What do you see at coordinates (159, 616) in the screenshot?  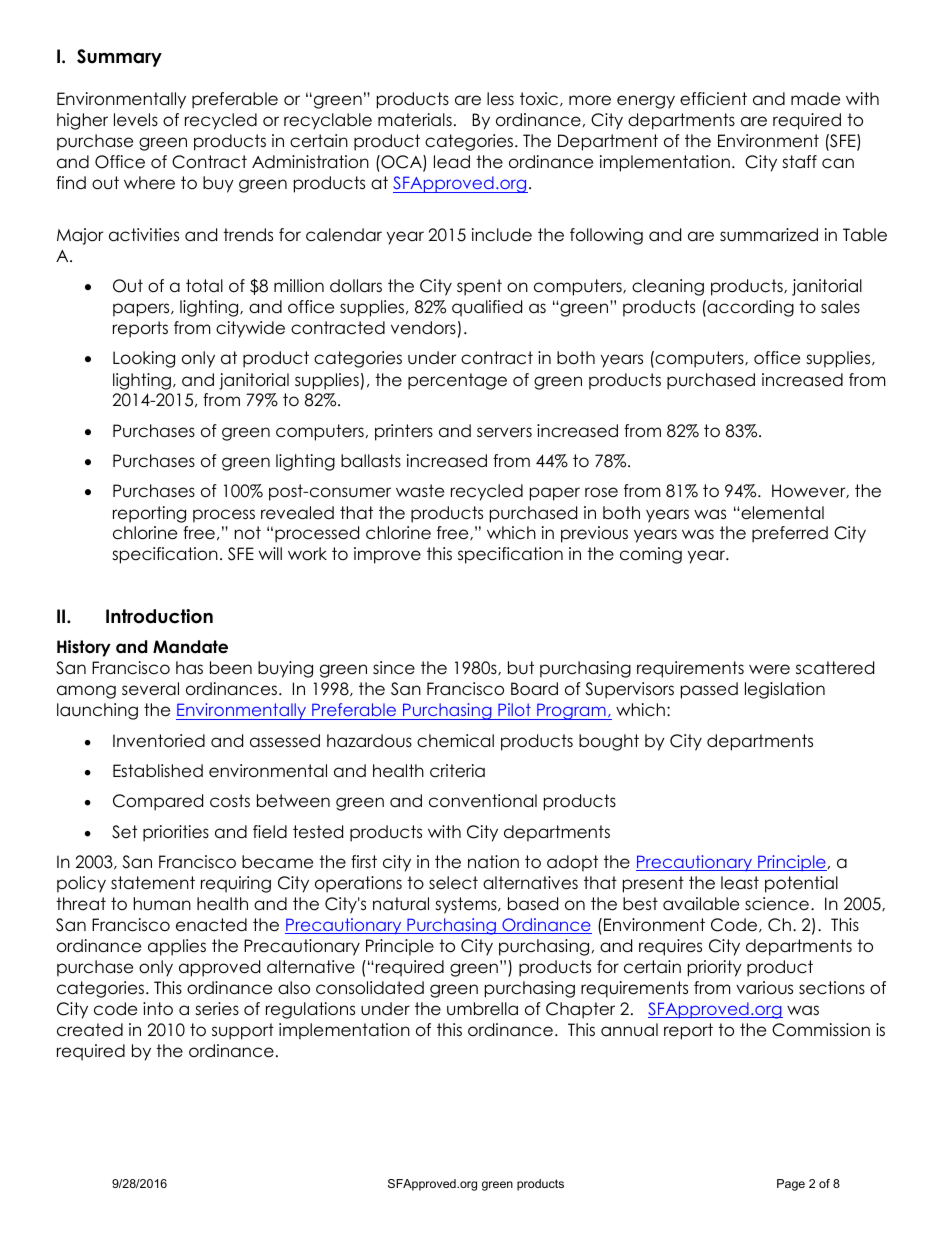 I see `Introduction` at bounding box center [159, 616].
